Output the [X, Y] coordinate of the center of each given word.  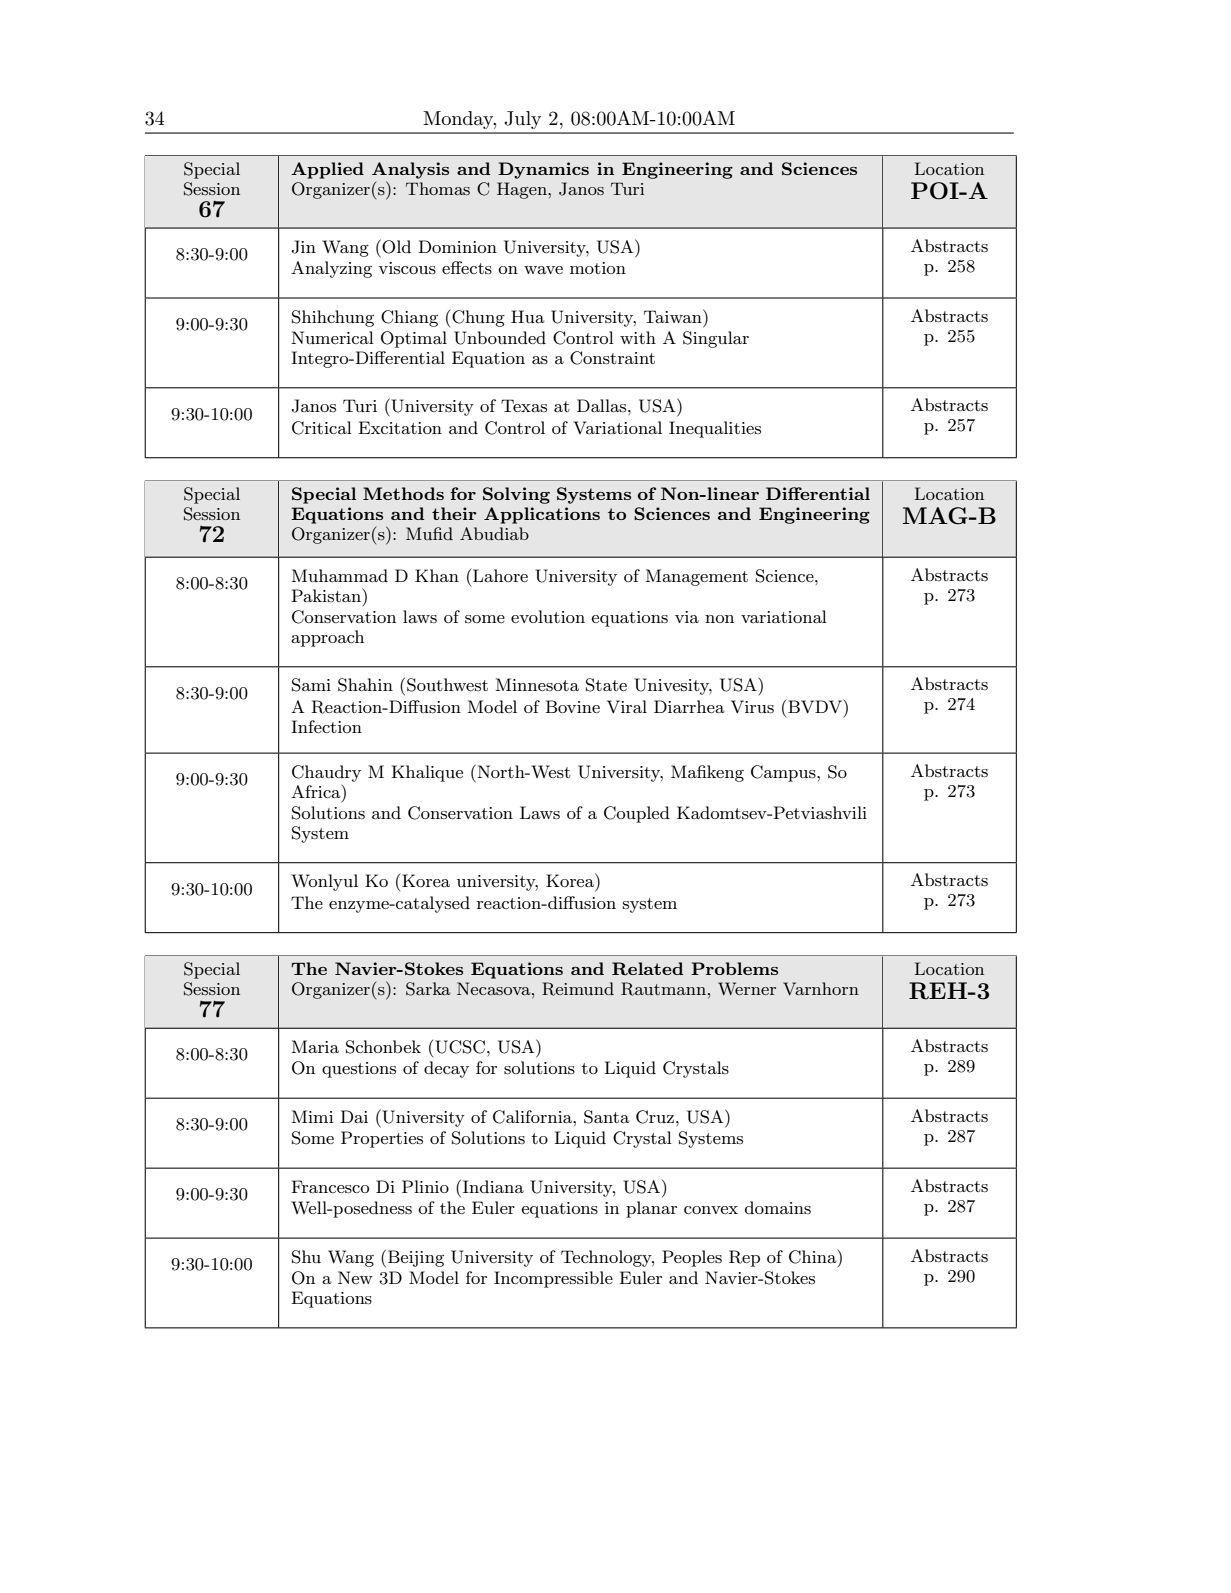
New [355, 1277]
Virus [752, 707]
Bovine [572, 706]
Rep [744, 1258]
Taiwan [674, 316]
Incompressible [553, 1279]
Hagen [523, 190]
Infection [326, 726]
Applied [327, 170]
